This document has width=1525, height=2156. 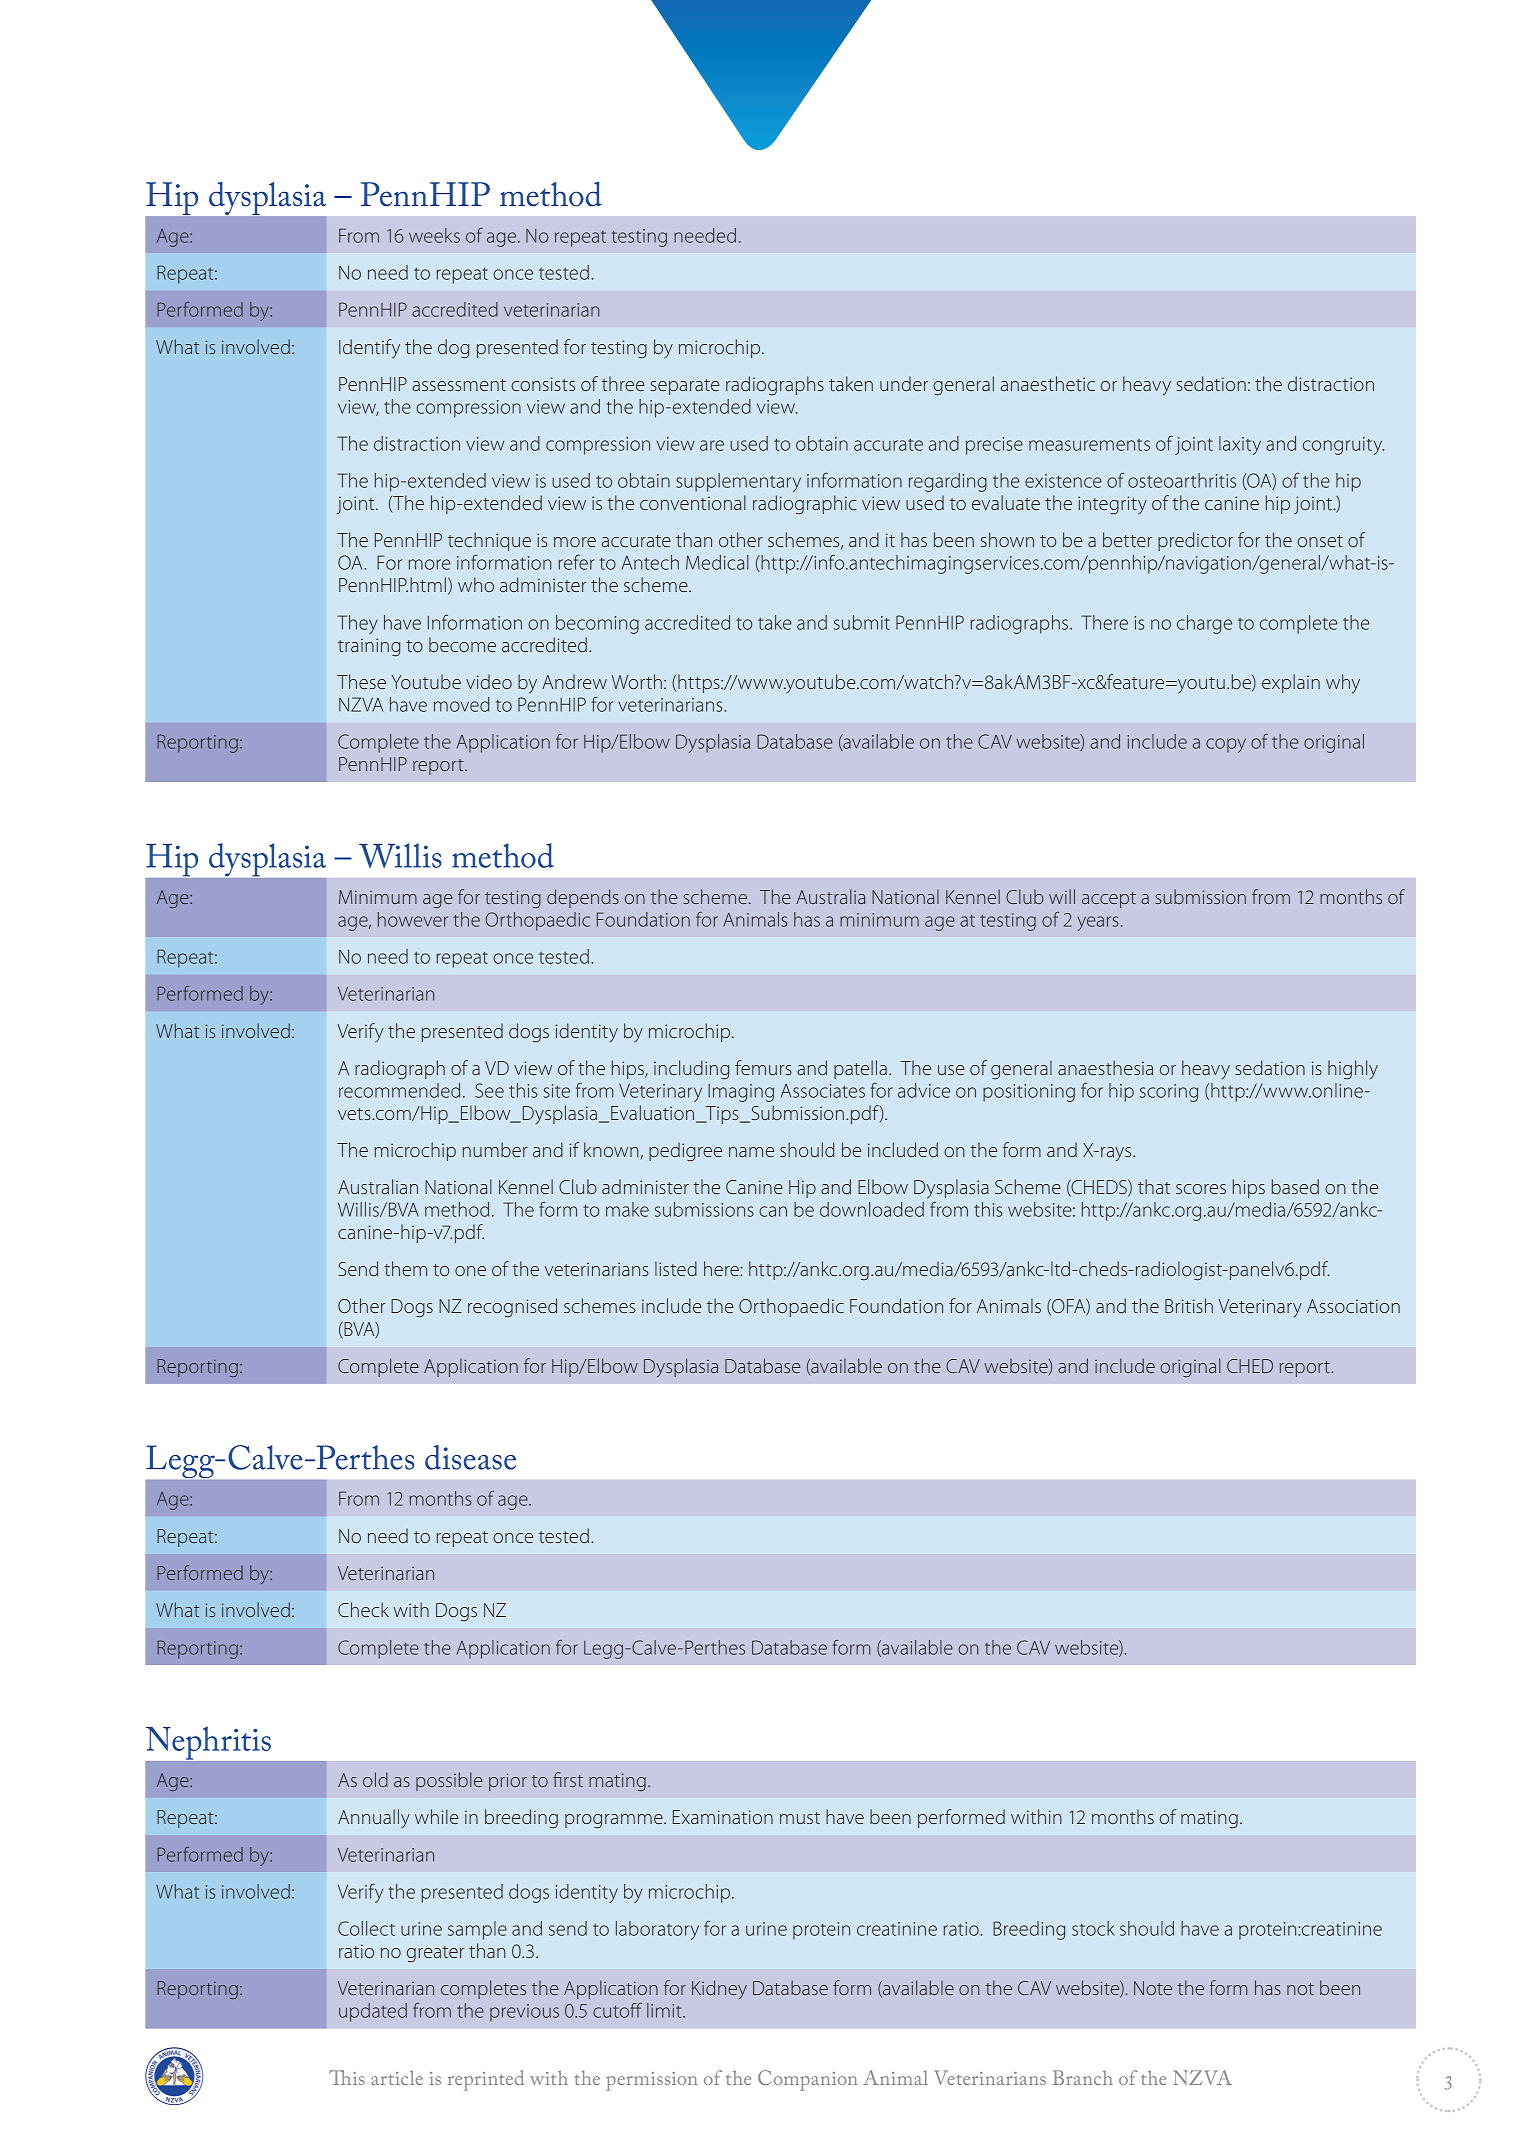 I want to click on number, so click(x=495, y=1149).
